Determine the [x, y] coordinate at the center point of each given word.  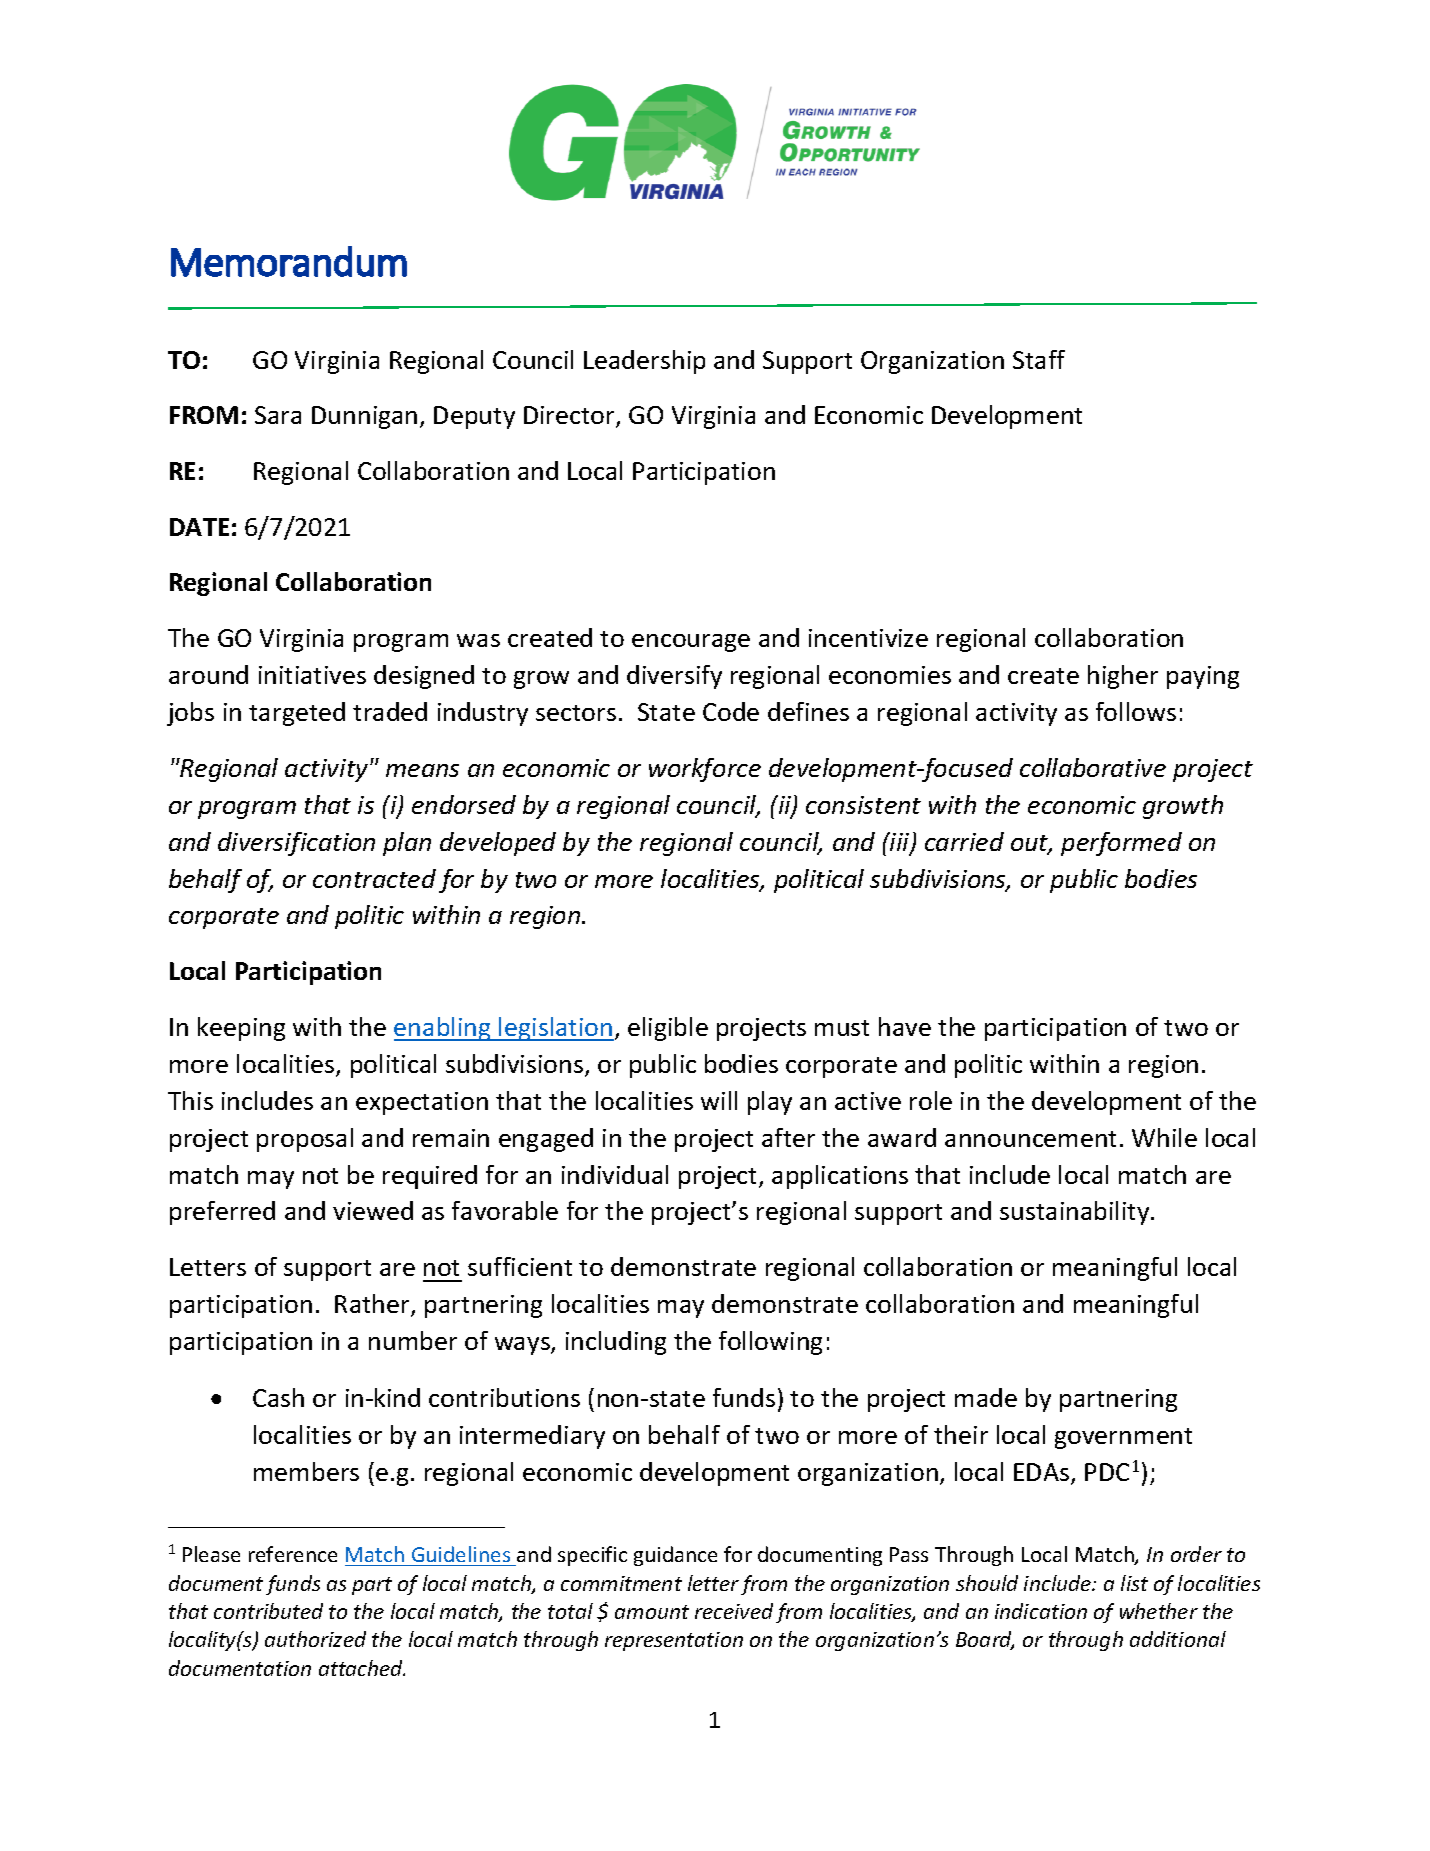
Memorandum [289, 261]
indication [1041, 1611]
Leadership [644, 362]
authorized [315, 1639]
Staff [1039, 359]
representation [674, 1641]
